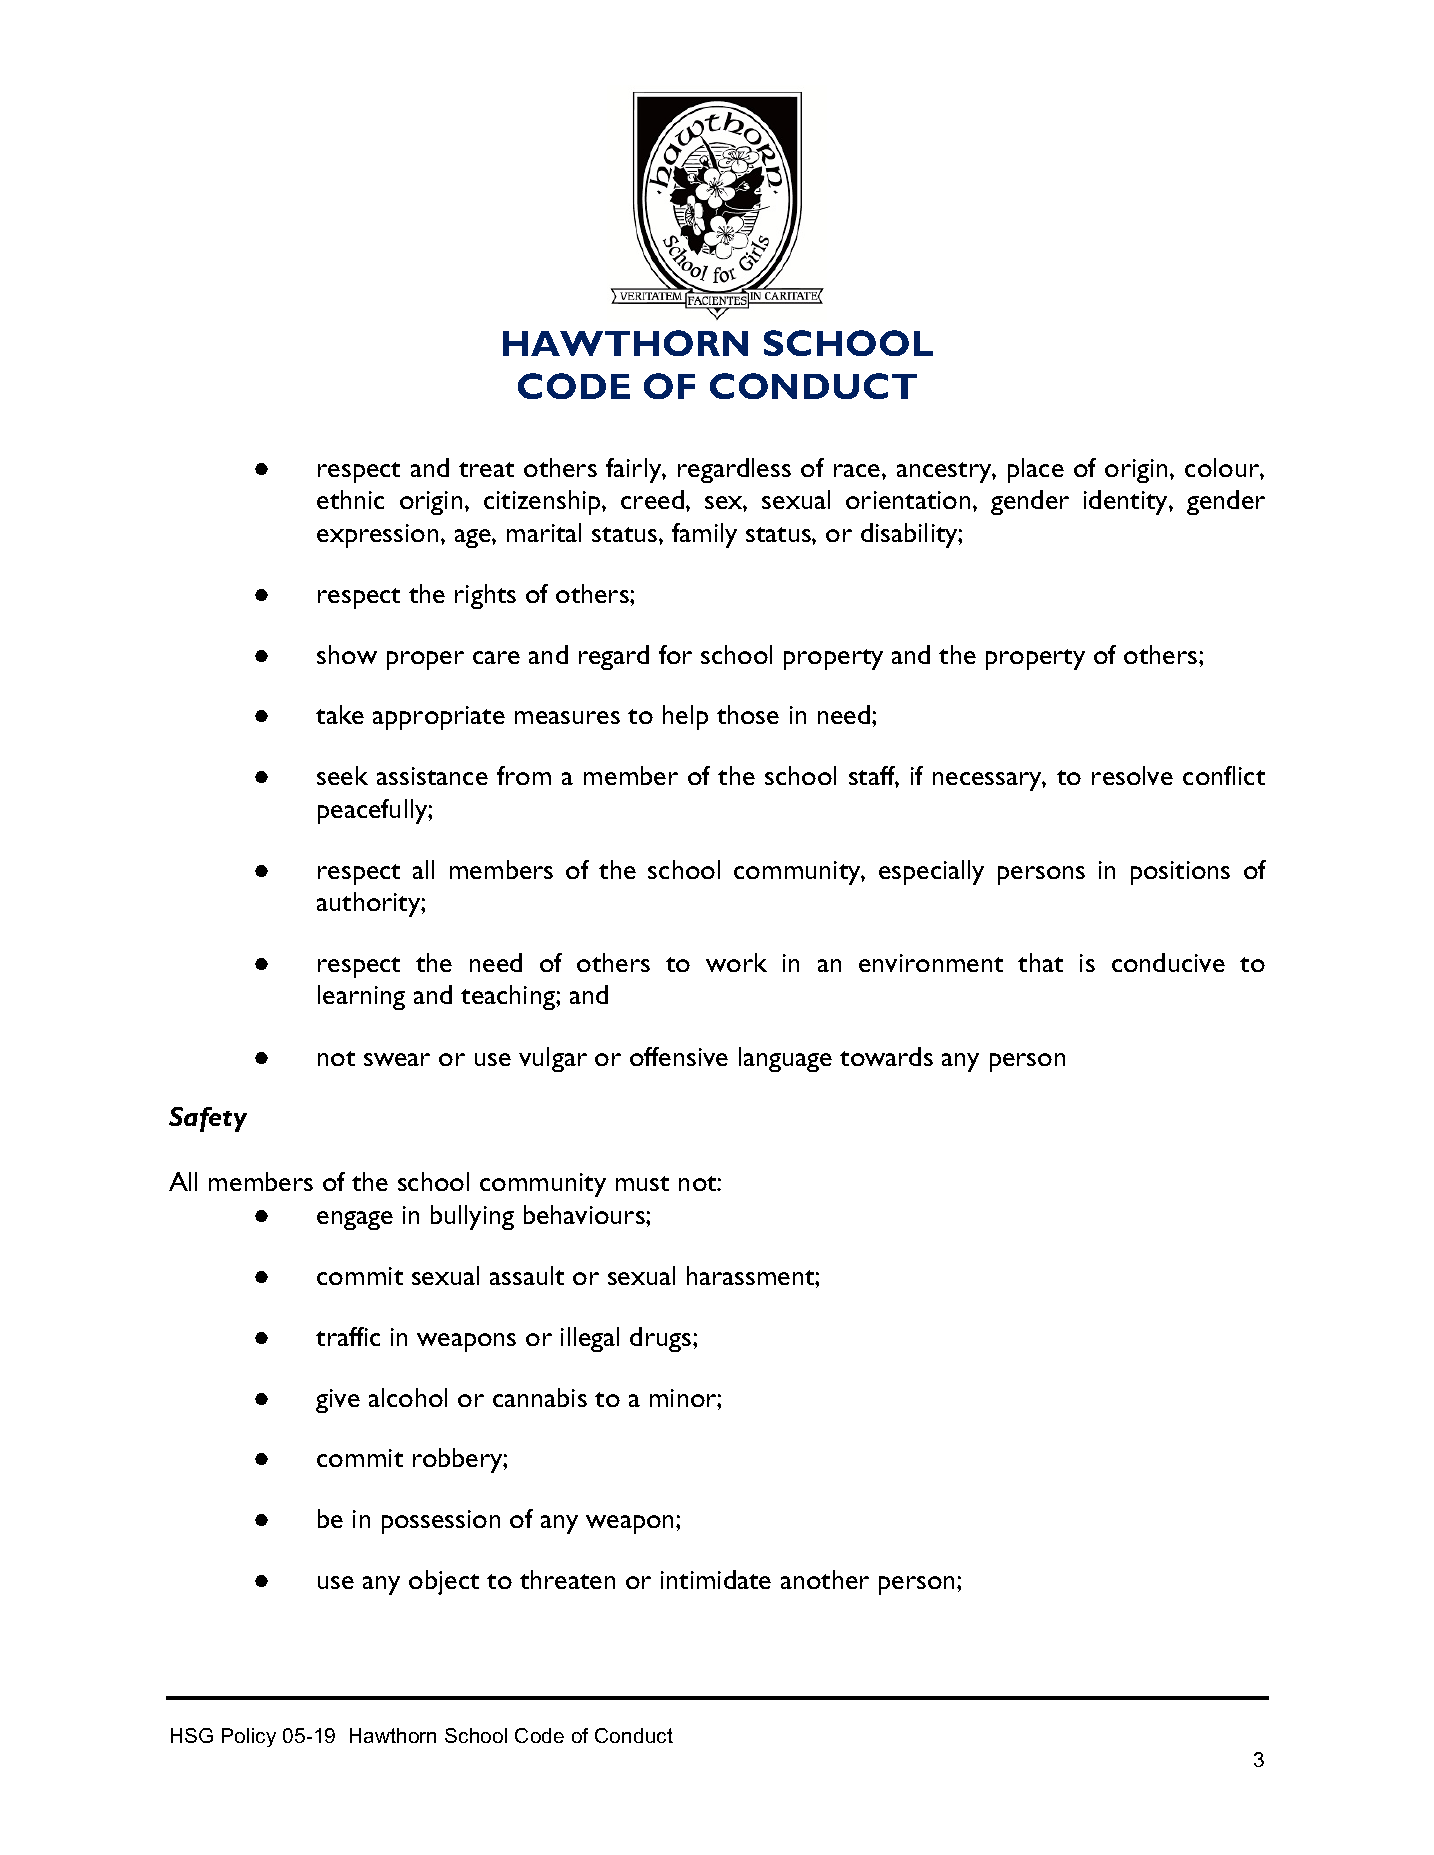 The height and width of the document is (1855, 1434). What do you see at coordinates (249, 1737) in the document?
I see `Policy` at bounding box center [249, 1737].
